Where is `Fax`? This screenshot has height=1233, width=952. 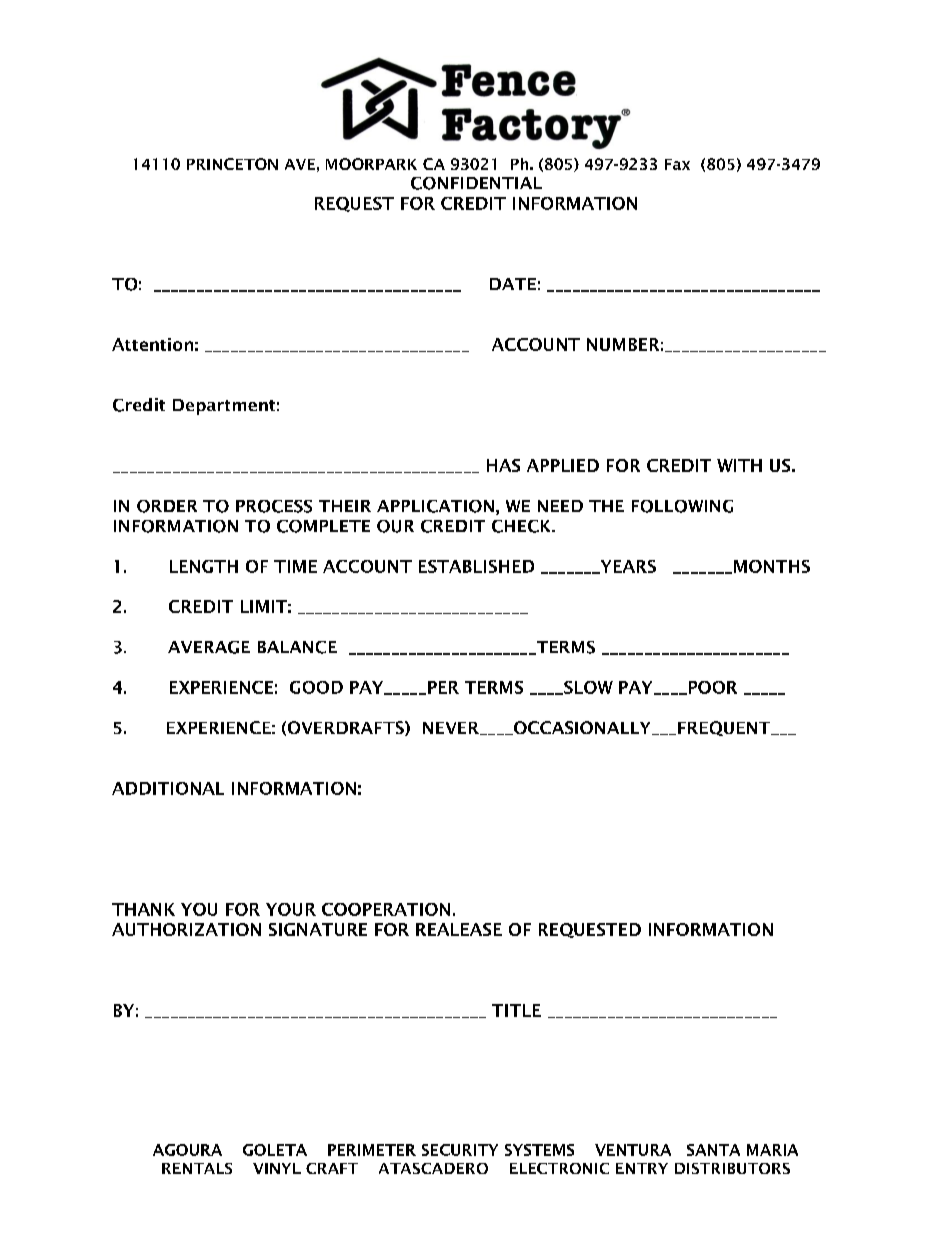
Fax is located at coordinates (677, 164).
